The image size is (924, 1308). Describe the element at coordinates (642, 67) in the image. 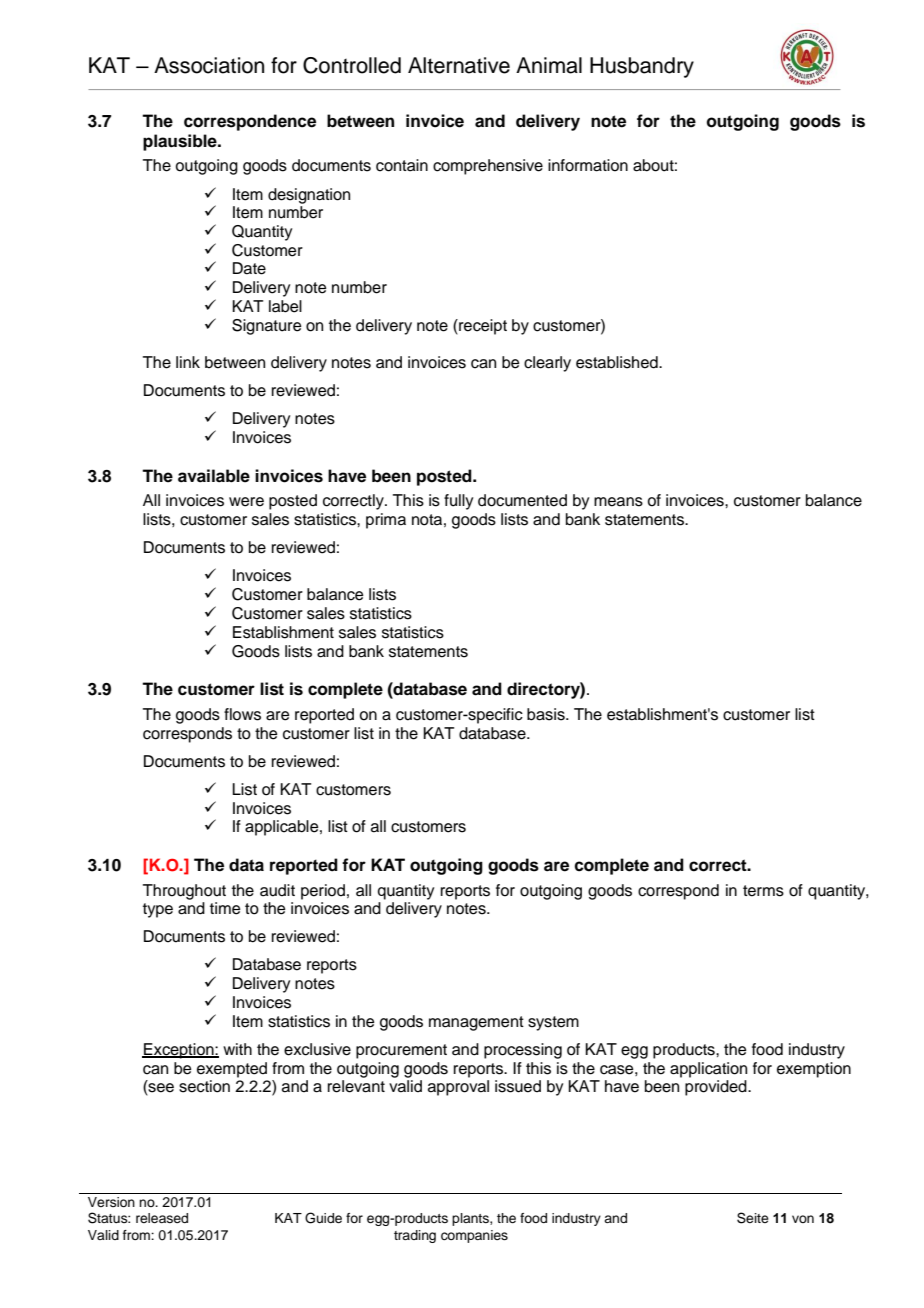

I see `Husbandry` at that location.
